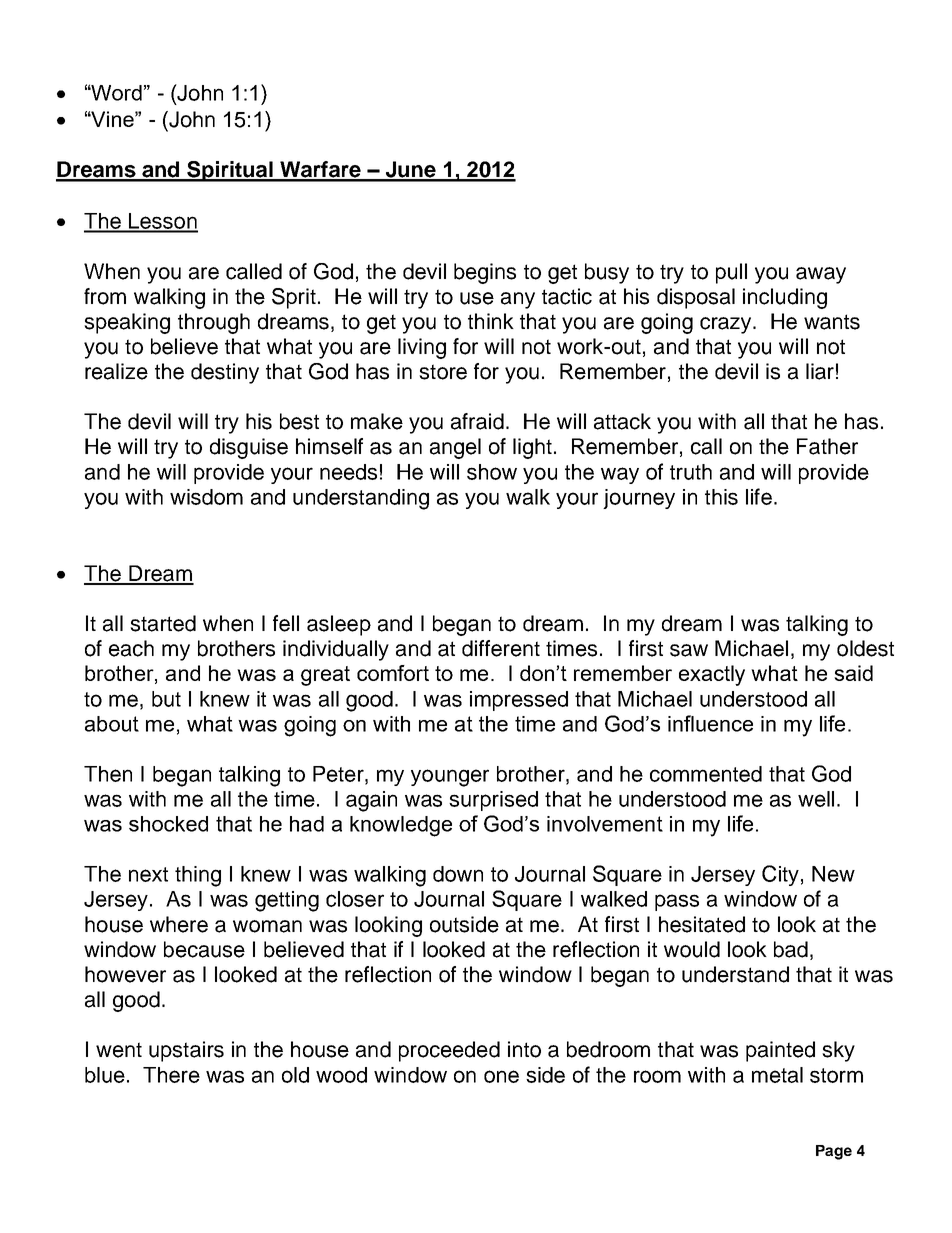 The height and width of the image is (1233, 952). Describe the element at coordinates (712, 675) in the image. I see `exactly` at that location.
